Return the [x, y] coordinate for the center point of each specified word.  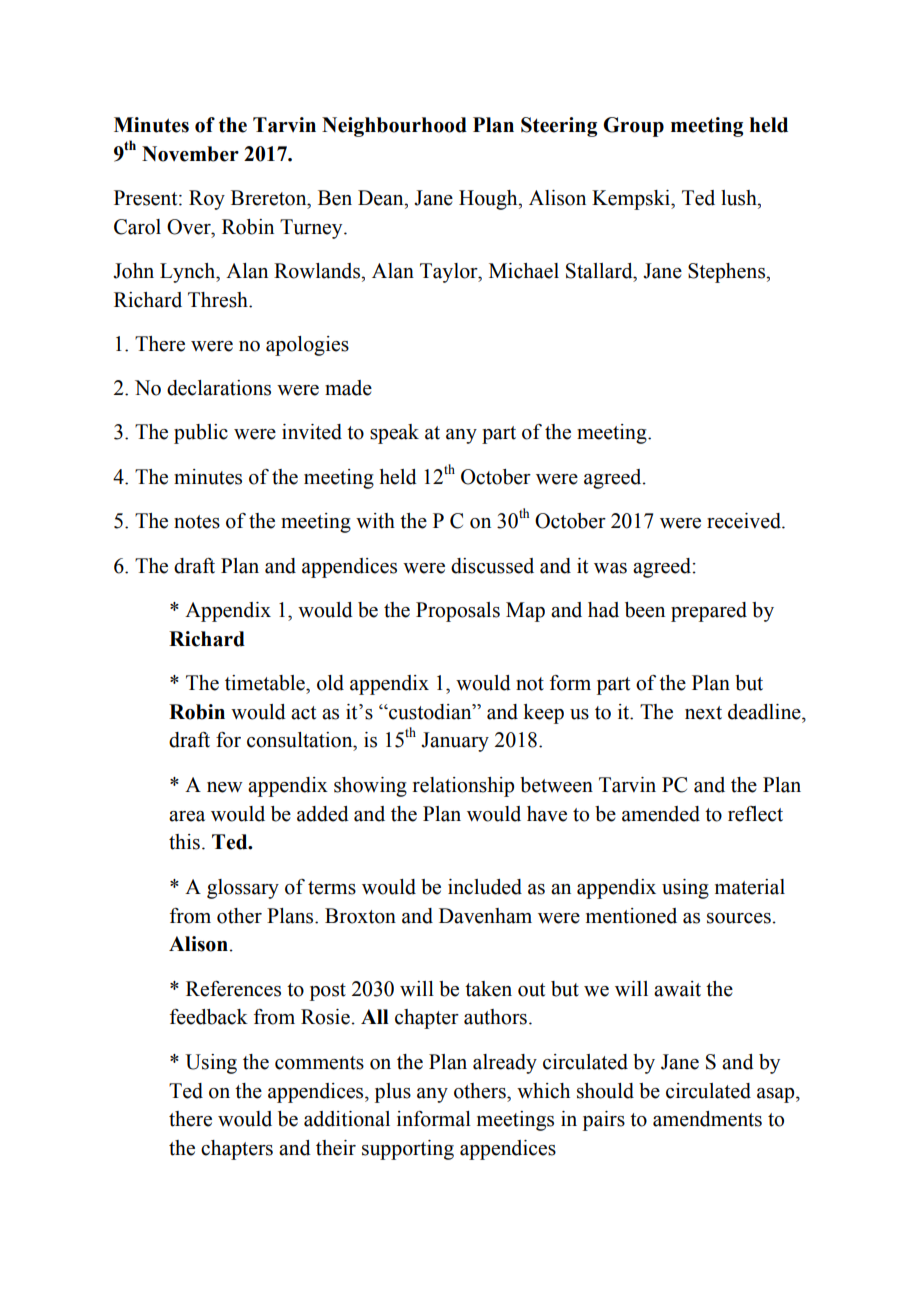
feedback [209, 1017]
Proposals [458, 612]
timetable [266, 683]
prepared [709, 612]
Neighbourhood [394, 127]
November [190, 154]
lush [740, 198]
